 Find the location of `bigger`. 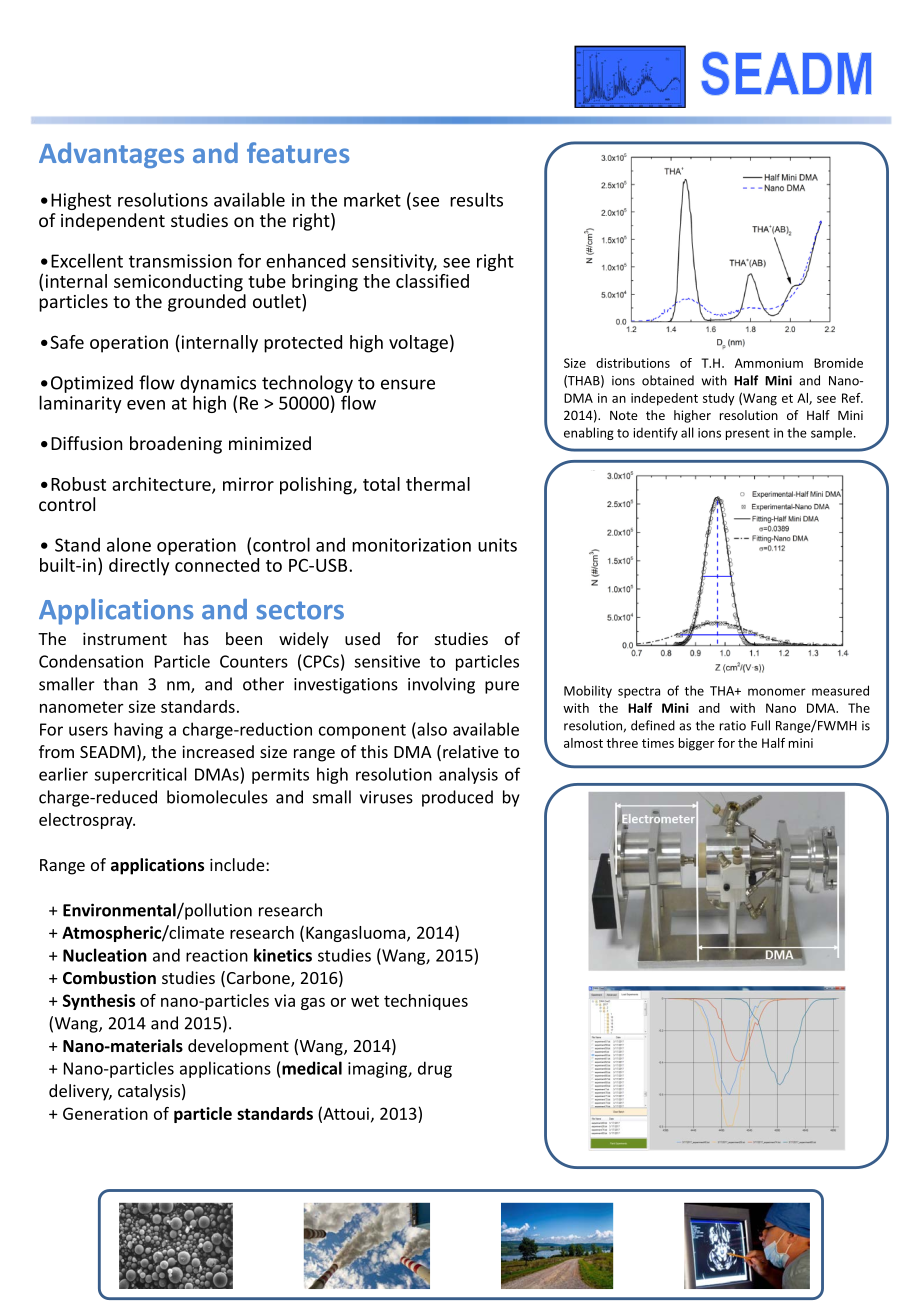

bigger is located at coordinates (697, 744).
